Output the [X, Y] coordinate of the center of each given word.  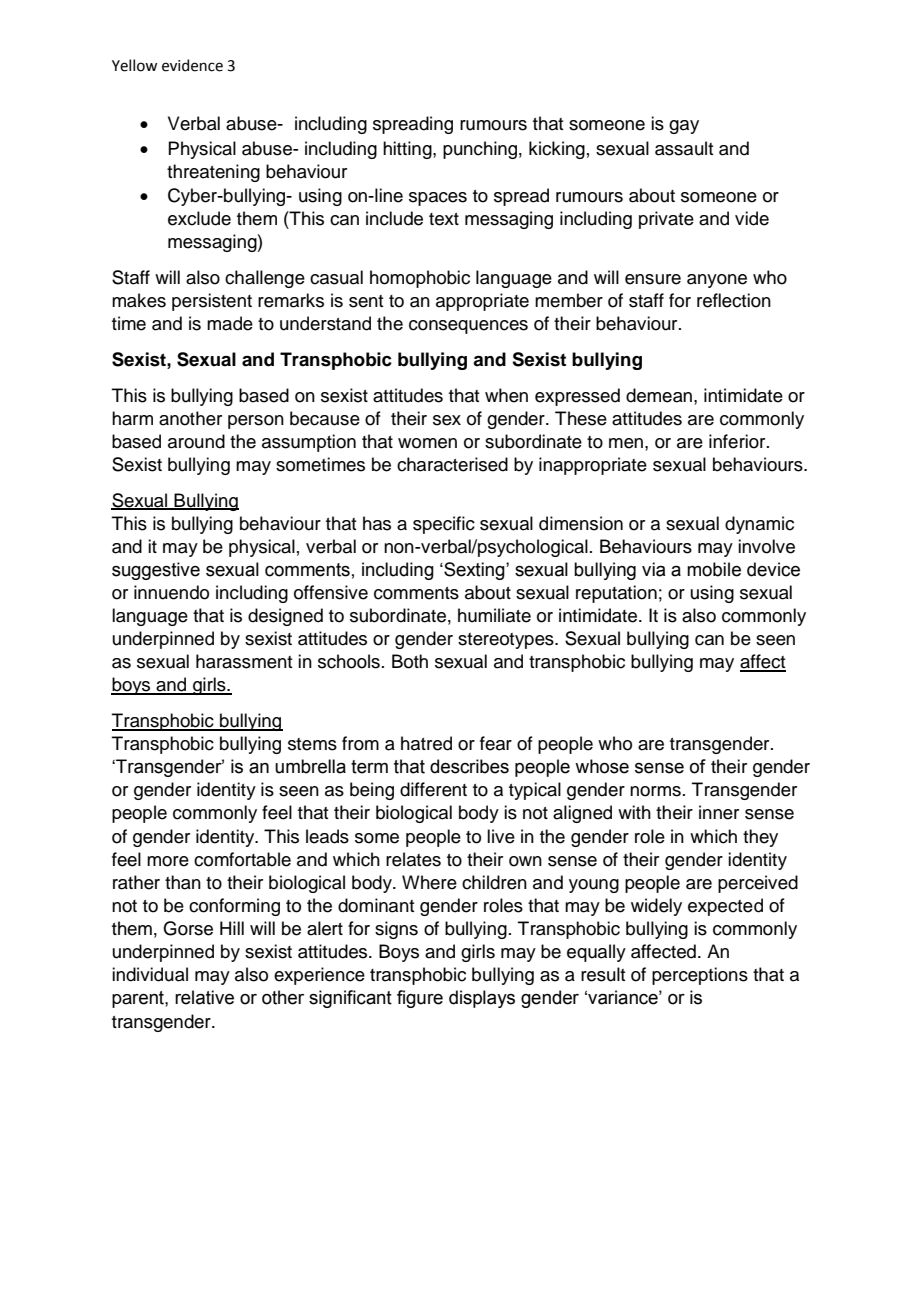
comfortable [242, 859]
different [433, 789]
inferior [738, 441]
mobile [714, 569]
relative [204, 997]
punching [480, 150]
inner [719, 812]
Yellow [134, 65]
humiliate [494, 615]
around [196, 441]
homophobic [420, 279]
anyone [717, 281]
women [427, 443]
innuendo [171, 592]
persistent [212, 302]
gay [684, 127]
